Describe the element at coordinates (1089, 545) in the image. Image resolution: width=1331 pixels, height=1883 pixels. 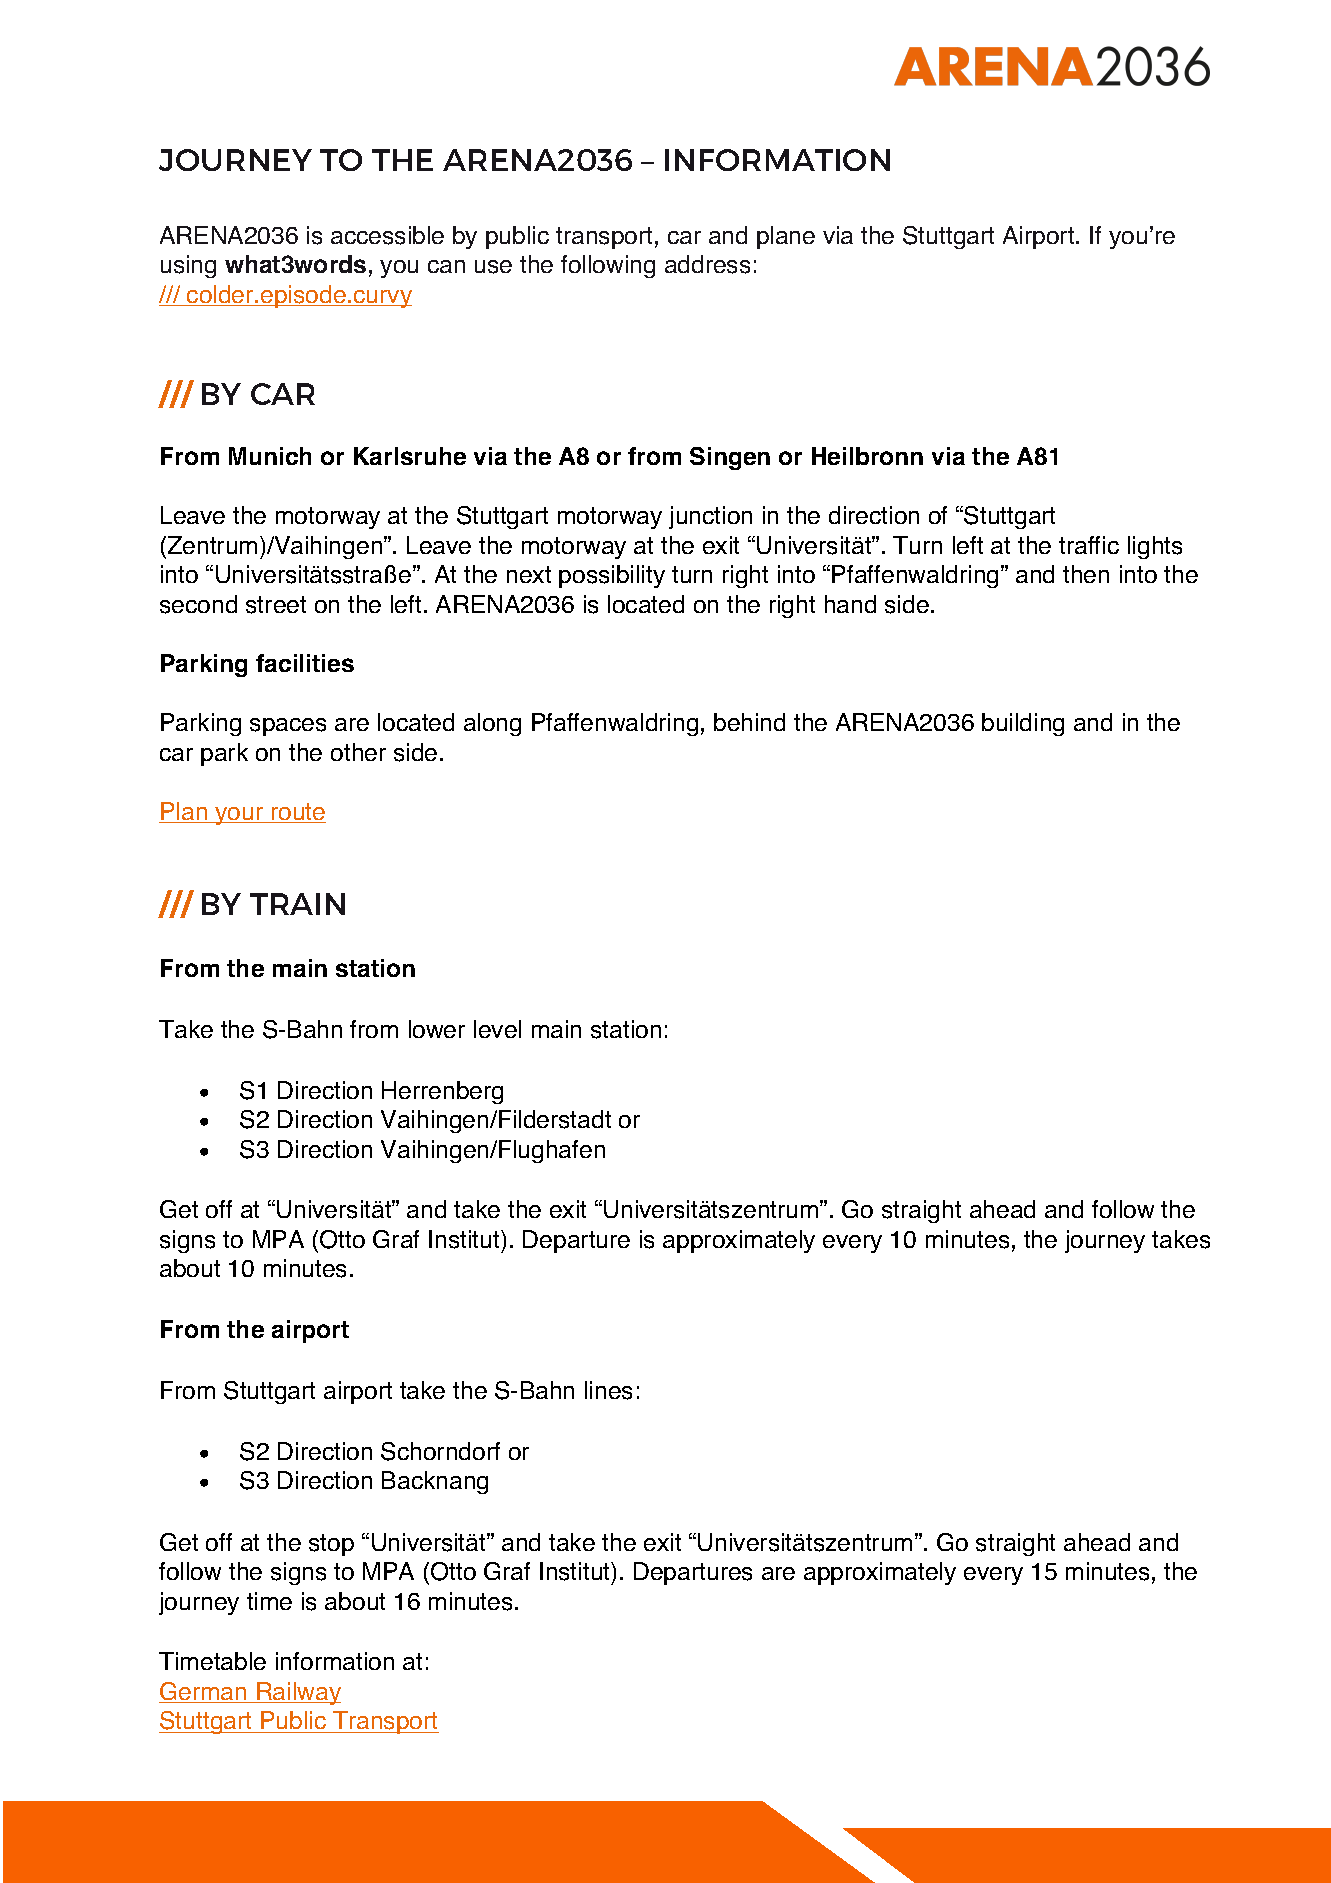
I see `traffic` at that location.
